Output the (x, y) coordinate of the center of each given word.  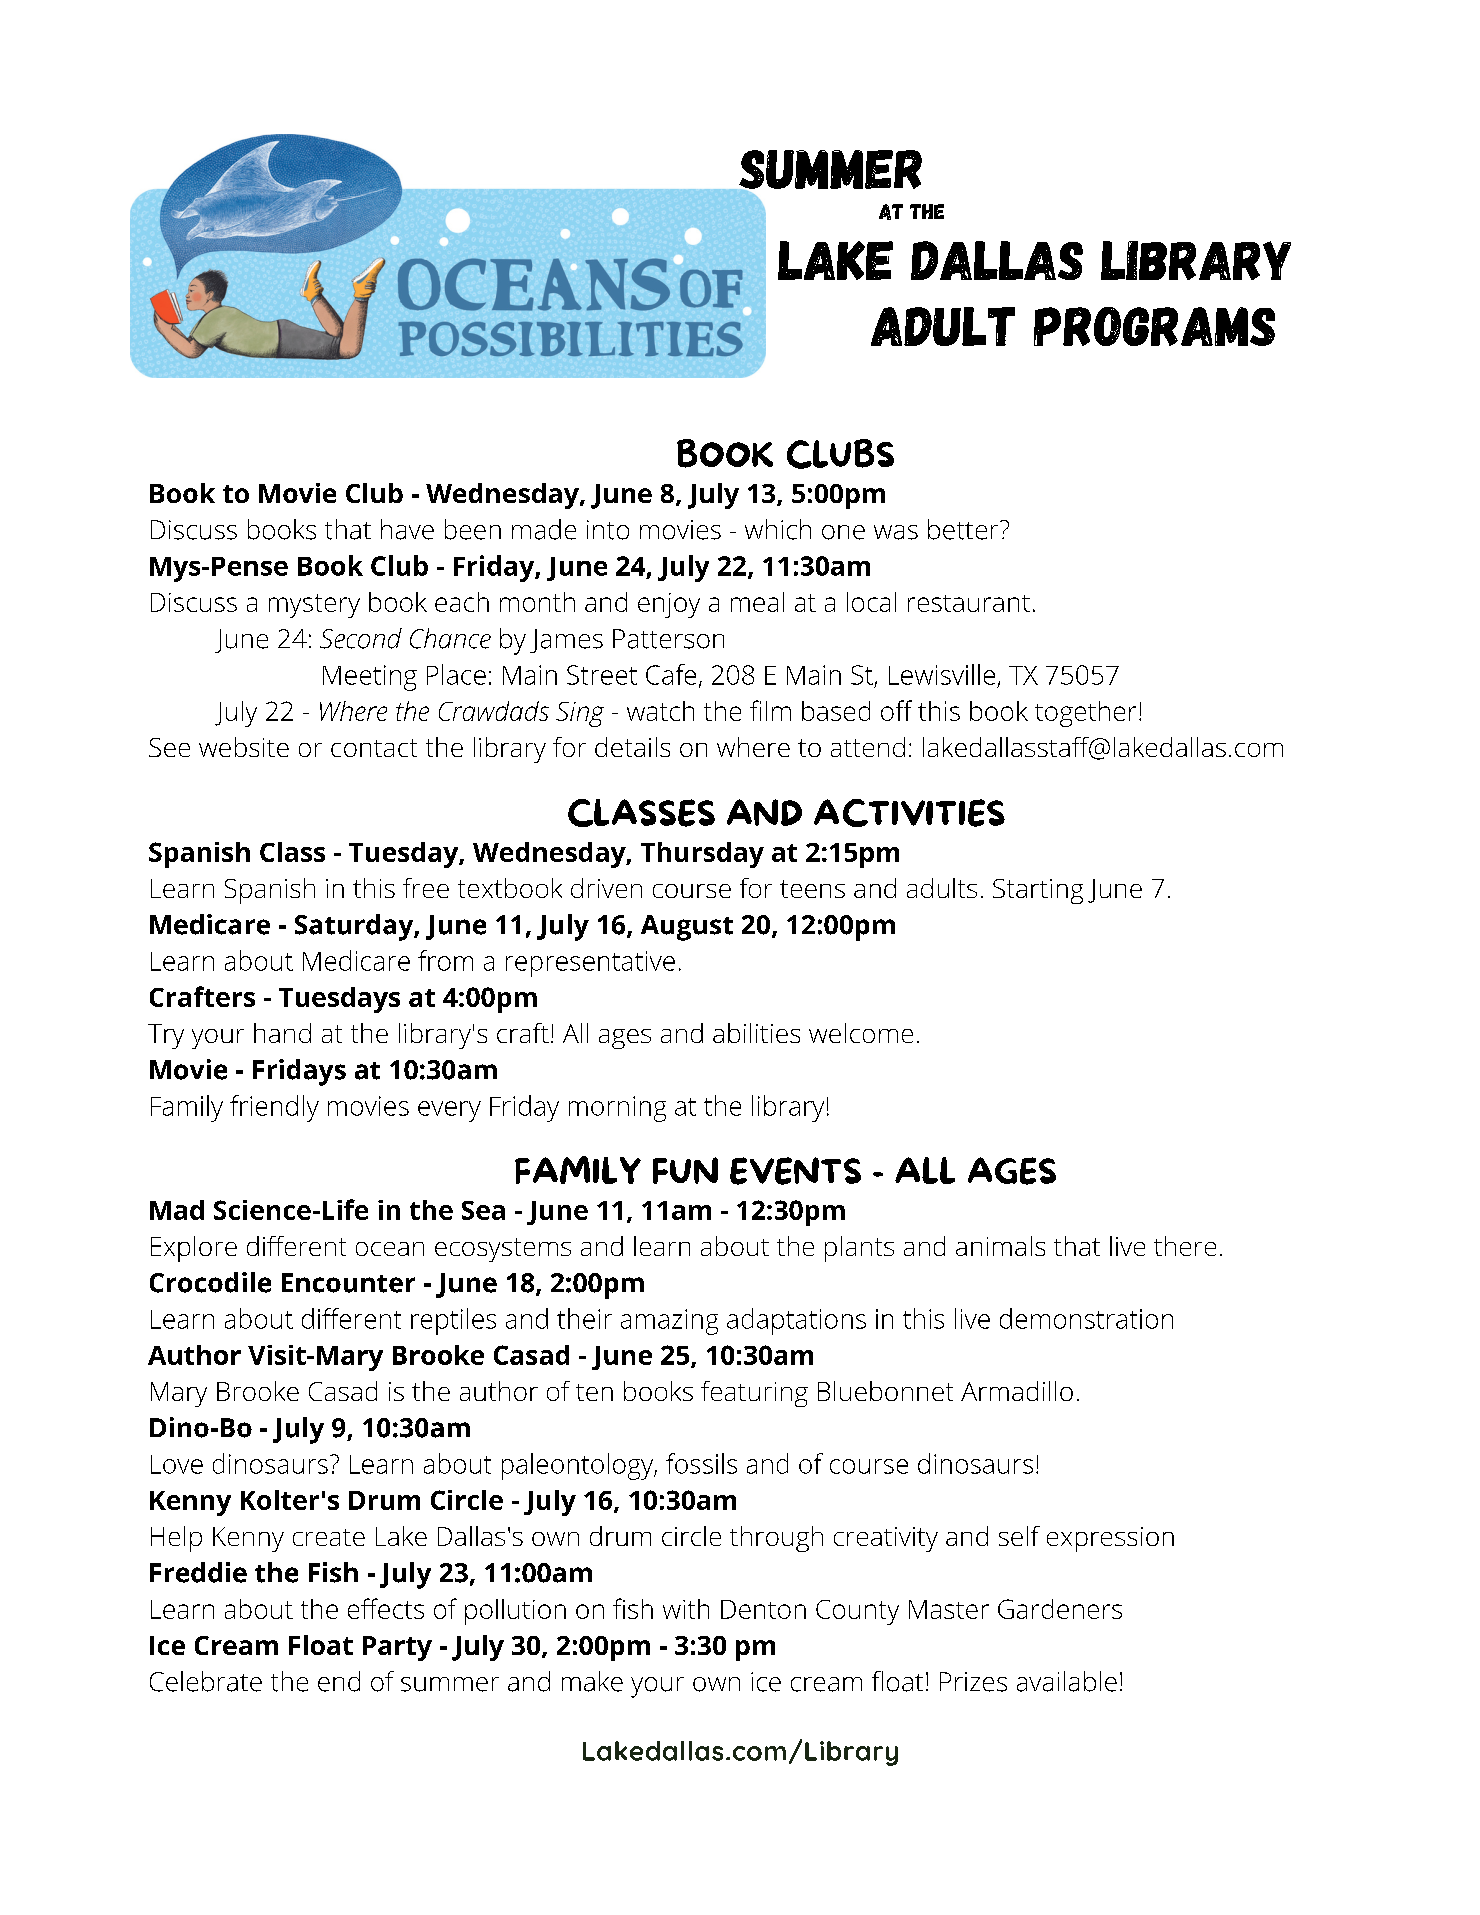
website (244, 747)
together (1085, 714)
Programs (1154, 326)
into (608, 530)
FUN (685, 1170)
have (407, 529)
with (686, 1609)
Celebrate (206, 1681)
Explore (194, 1249)
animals (1000, 1246)
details (632, 747)
